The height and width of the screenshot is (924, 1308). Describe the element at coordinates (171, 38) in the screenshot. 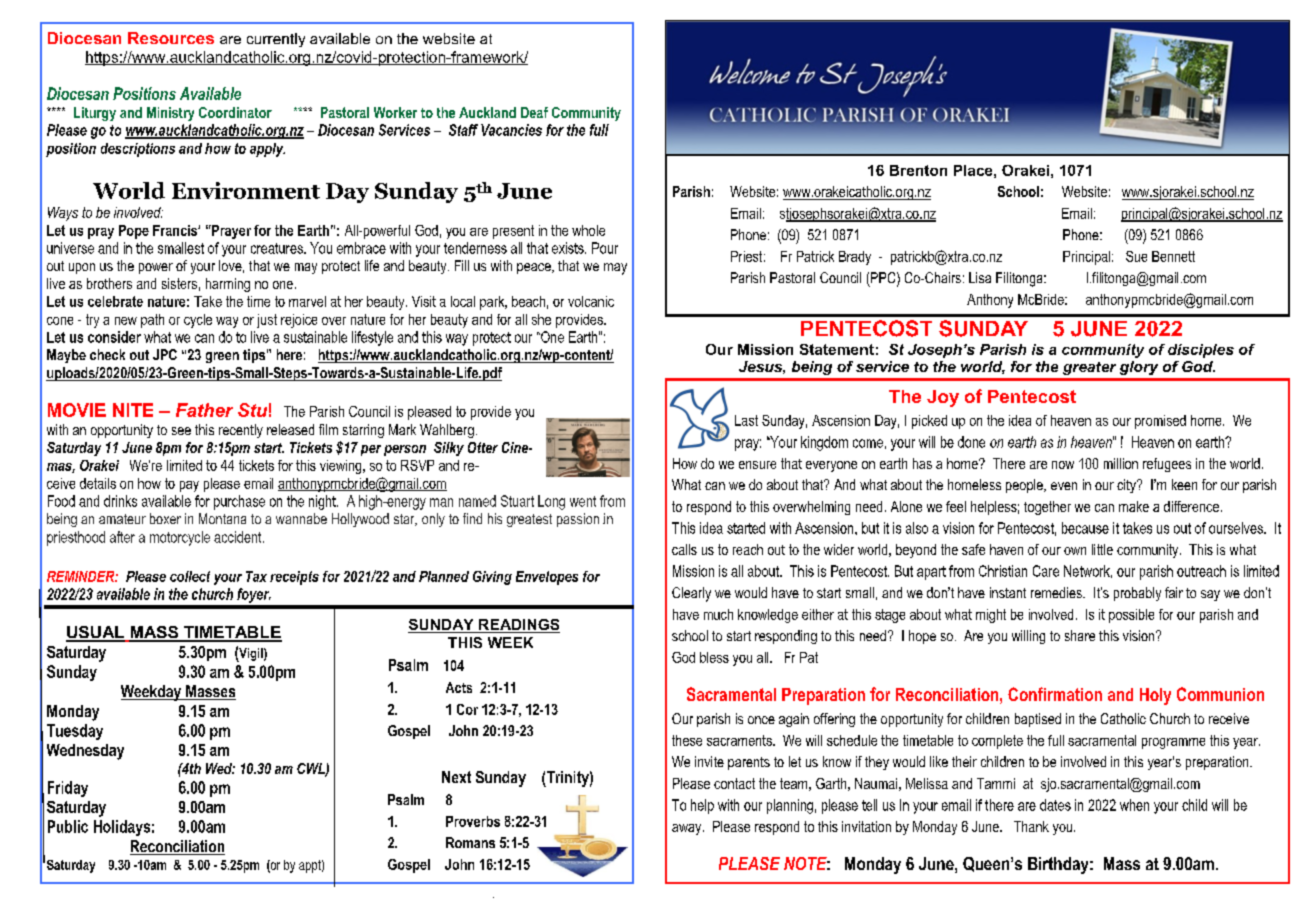

I see `Resources` at that location.
